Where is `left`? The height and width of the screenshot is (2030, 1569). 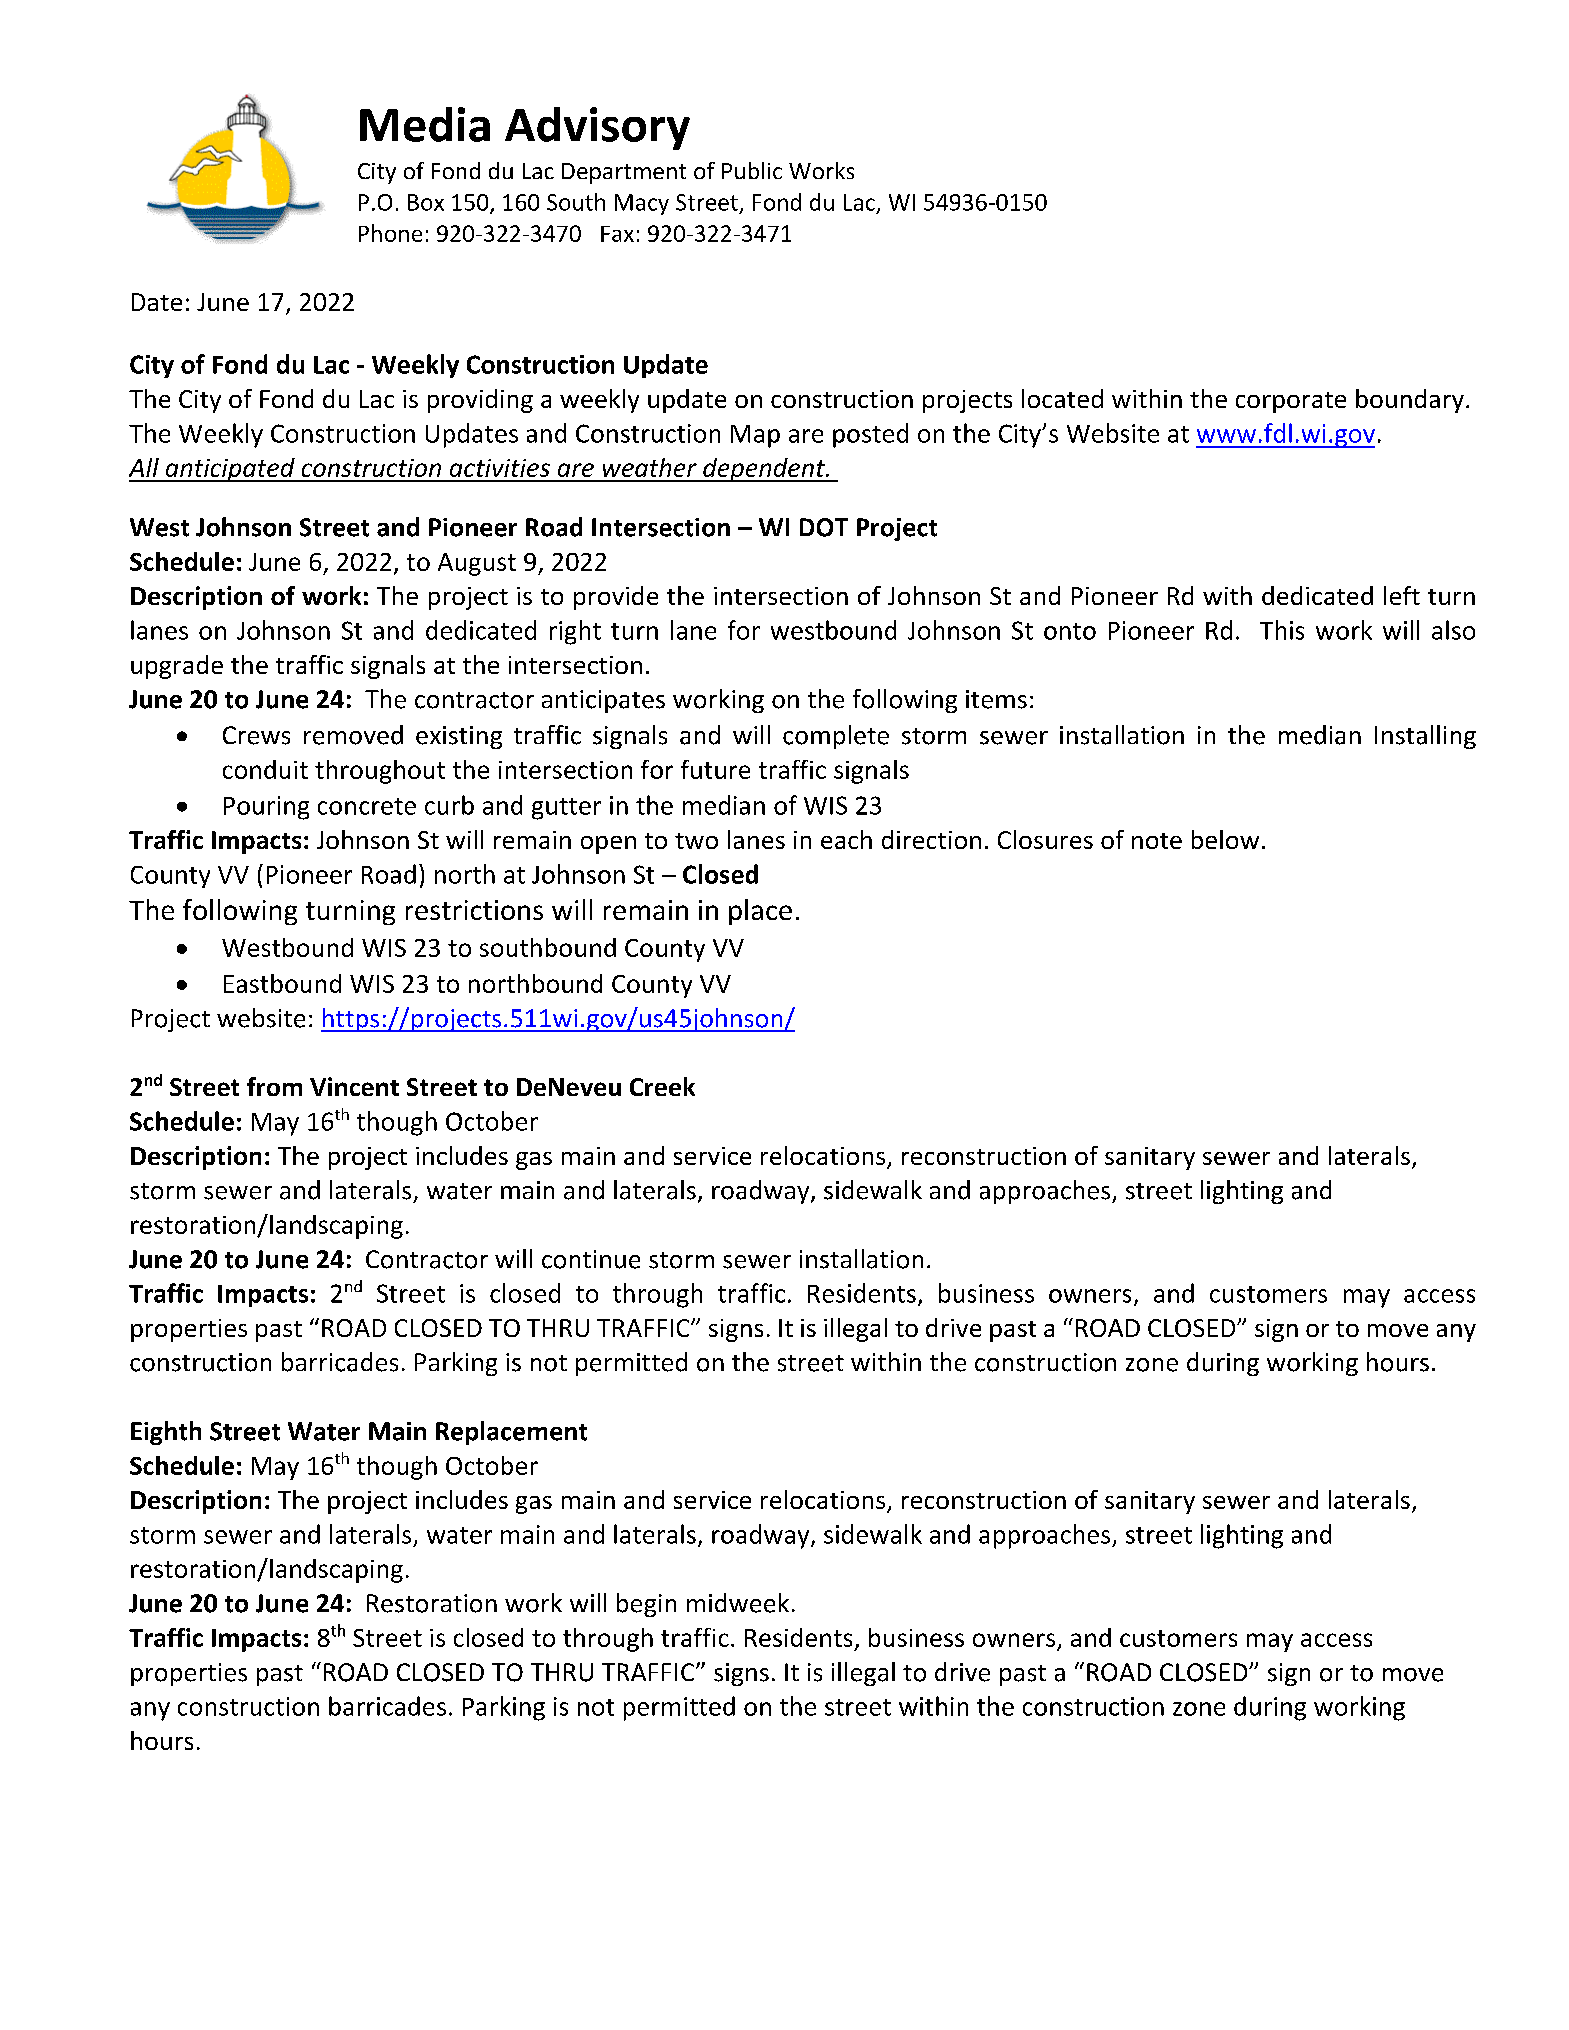 left is located at coordinates (1402, 595).
